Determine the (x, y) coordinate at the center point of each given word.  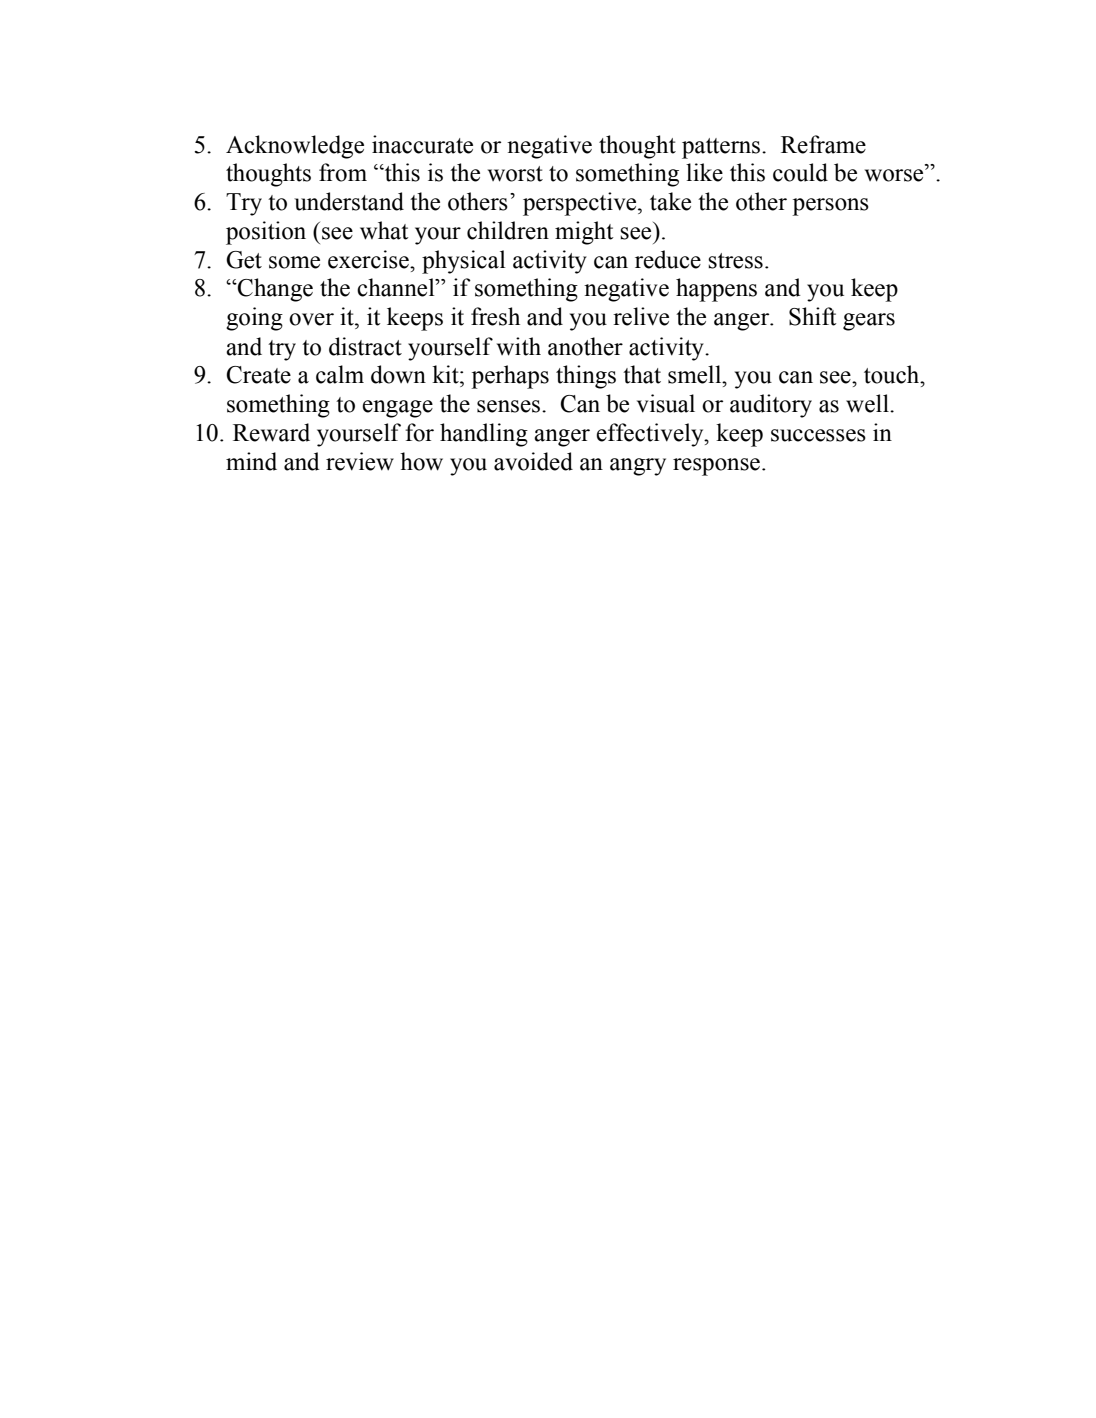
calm (340, 374)
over (311, 319)
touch (893, 374)
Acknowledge (295, 147)
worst (515, 174)
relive (641, 316)
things (586, 377)
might (584, 233)
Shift (813, 316)
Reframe (823, 144)
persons (830, 207)
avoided (533, 461)
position (266, 233)
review (360, 461)
